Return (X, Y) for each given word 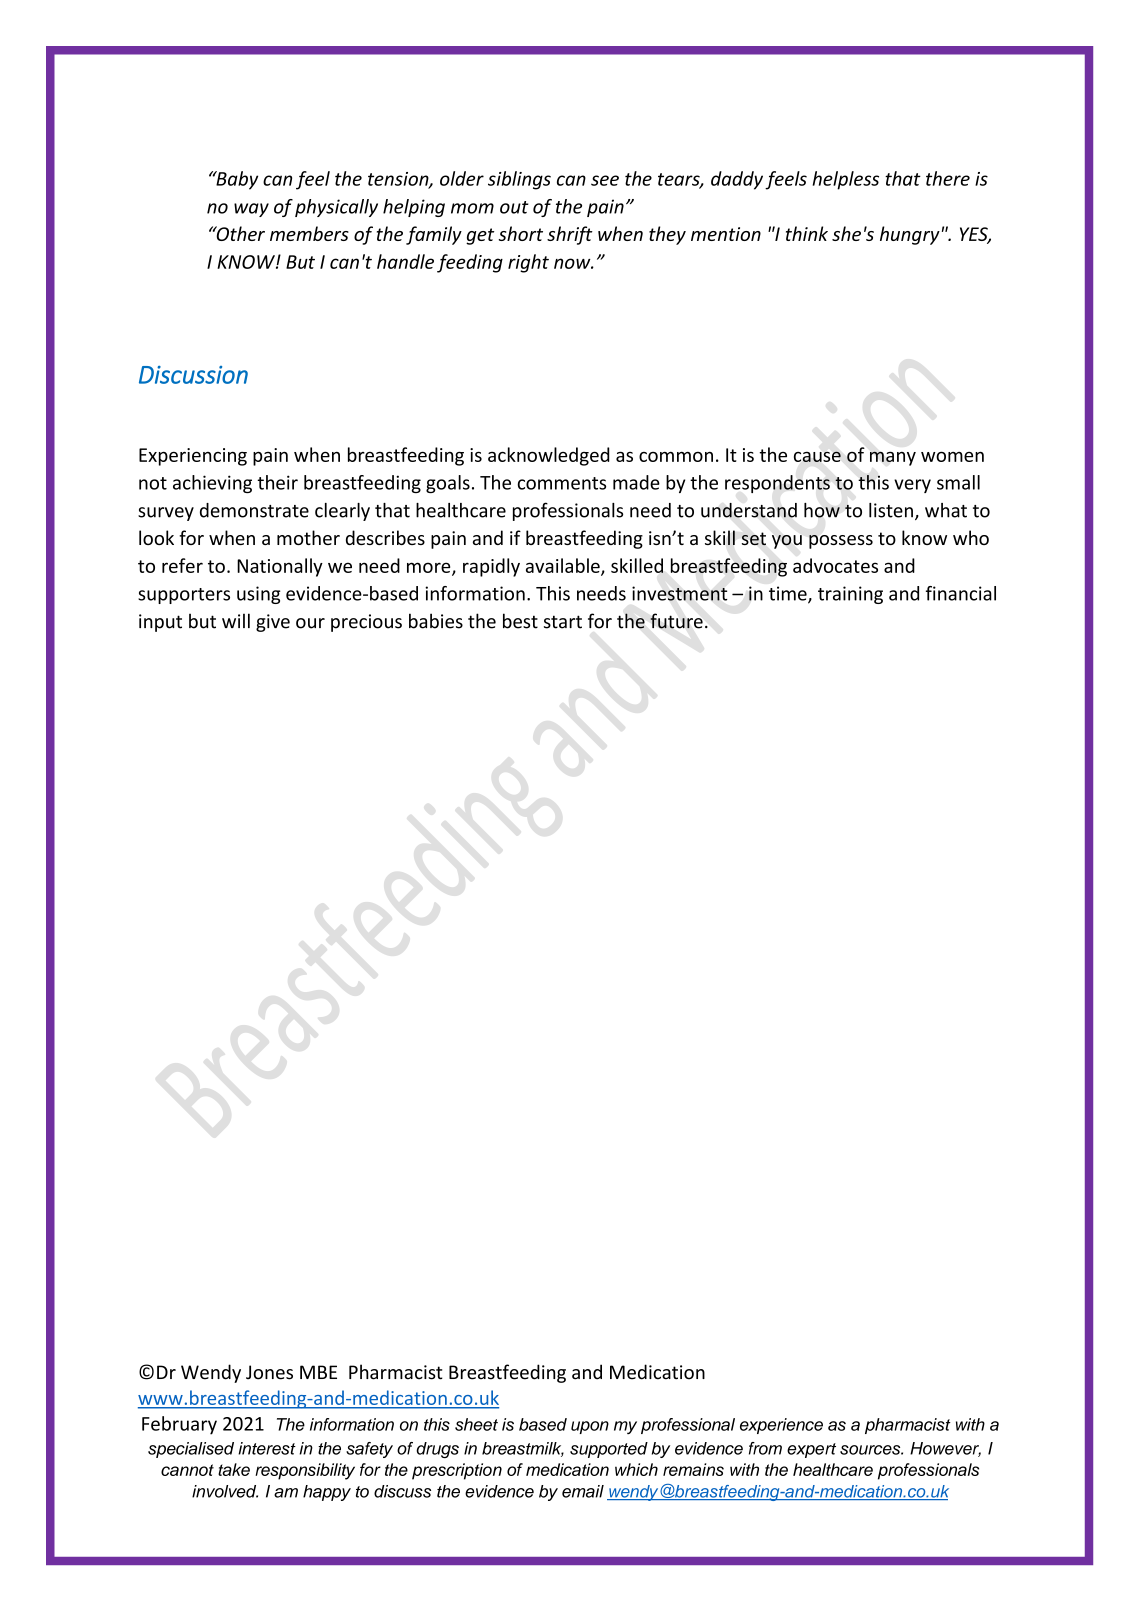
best (520, 621)
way (251, 210)
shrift (570, 235)
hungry (910, 235)
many (893, 458)
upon (590, 1427)
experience (781, 1426)
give (273, 623)
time (789, 594)
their (277, 482)
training (850, 595)
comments (562, 483)
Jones (269, 1372)
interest (267, 1448)
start (563, 622)
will (236, 620)
